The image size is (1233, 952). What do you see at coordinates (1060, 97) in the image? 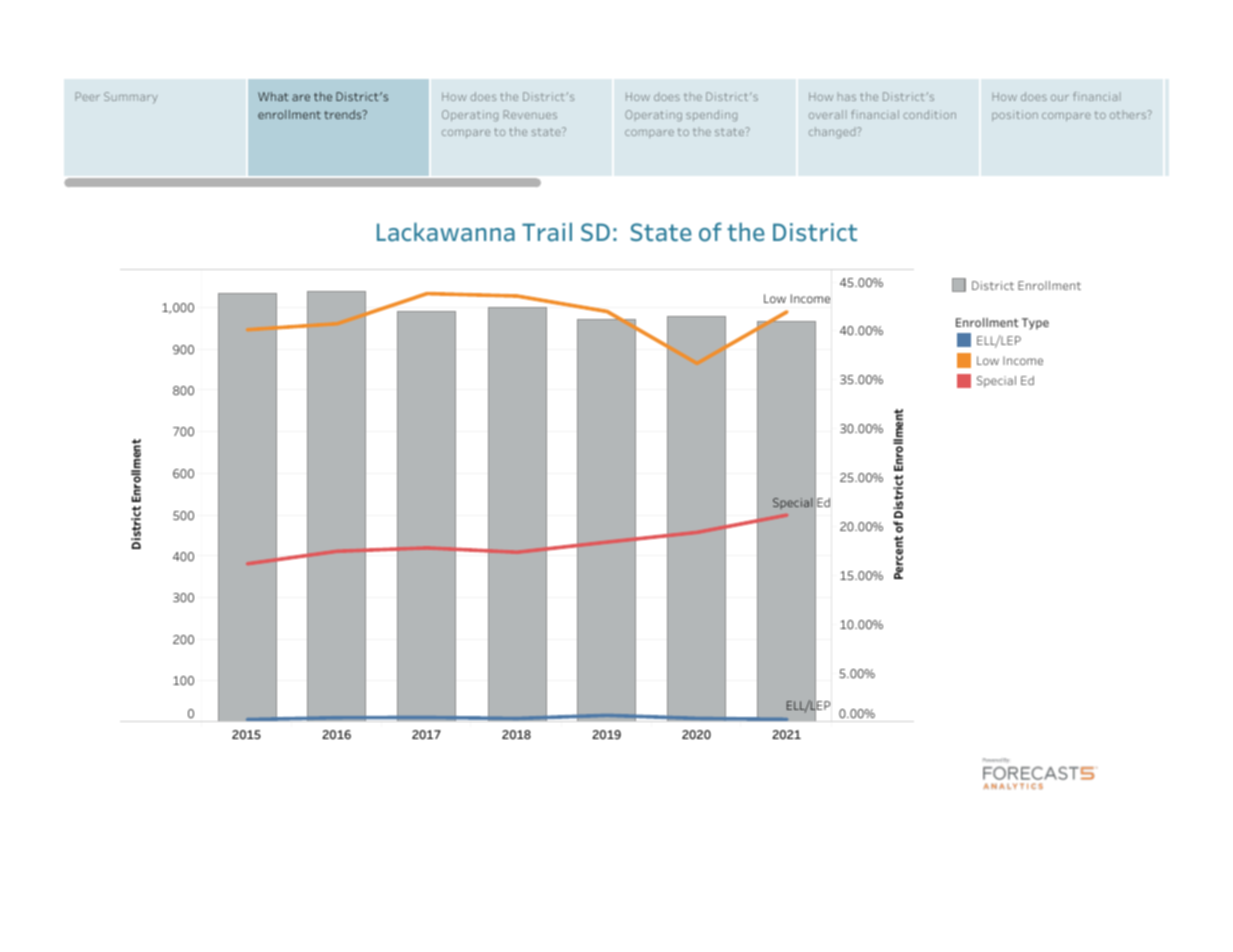
I see `our` at bounding box center [1060, 97].
